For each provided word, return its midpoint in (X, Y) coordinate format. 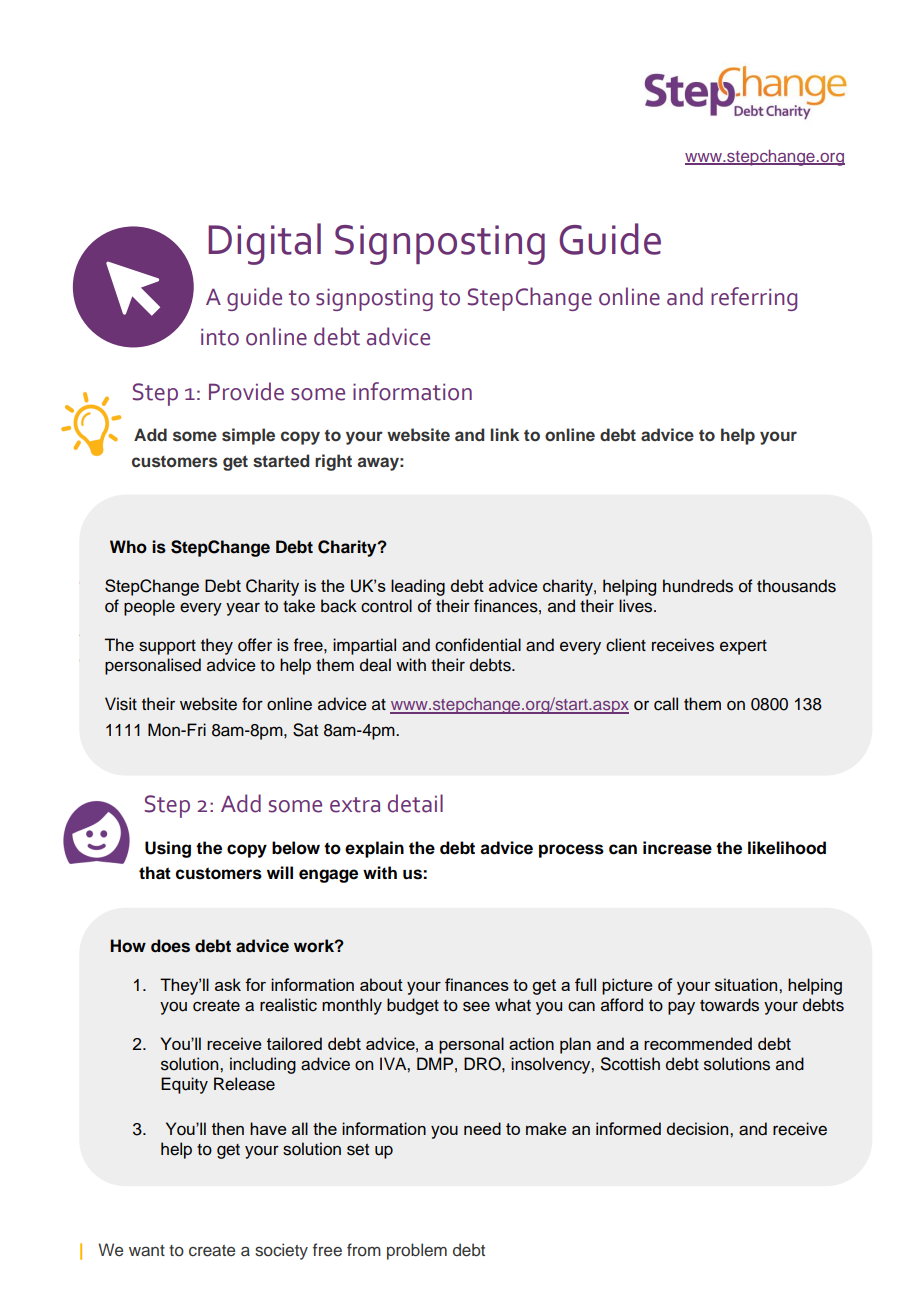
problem (417, 1251)
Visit (121, 704)
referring (754, 299)
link (504, 434)
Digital (264, 244)
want (147, 1250)
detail (415, 803)
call (666, 704)
